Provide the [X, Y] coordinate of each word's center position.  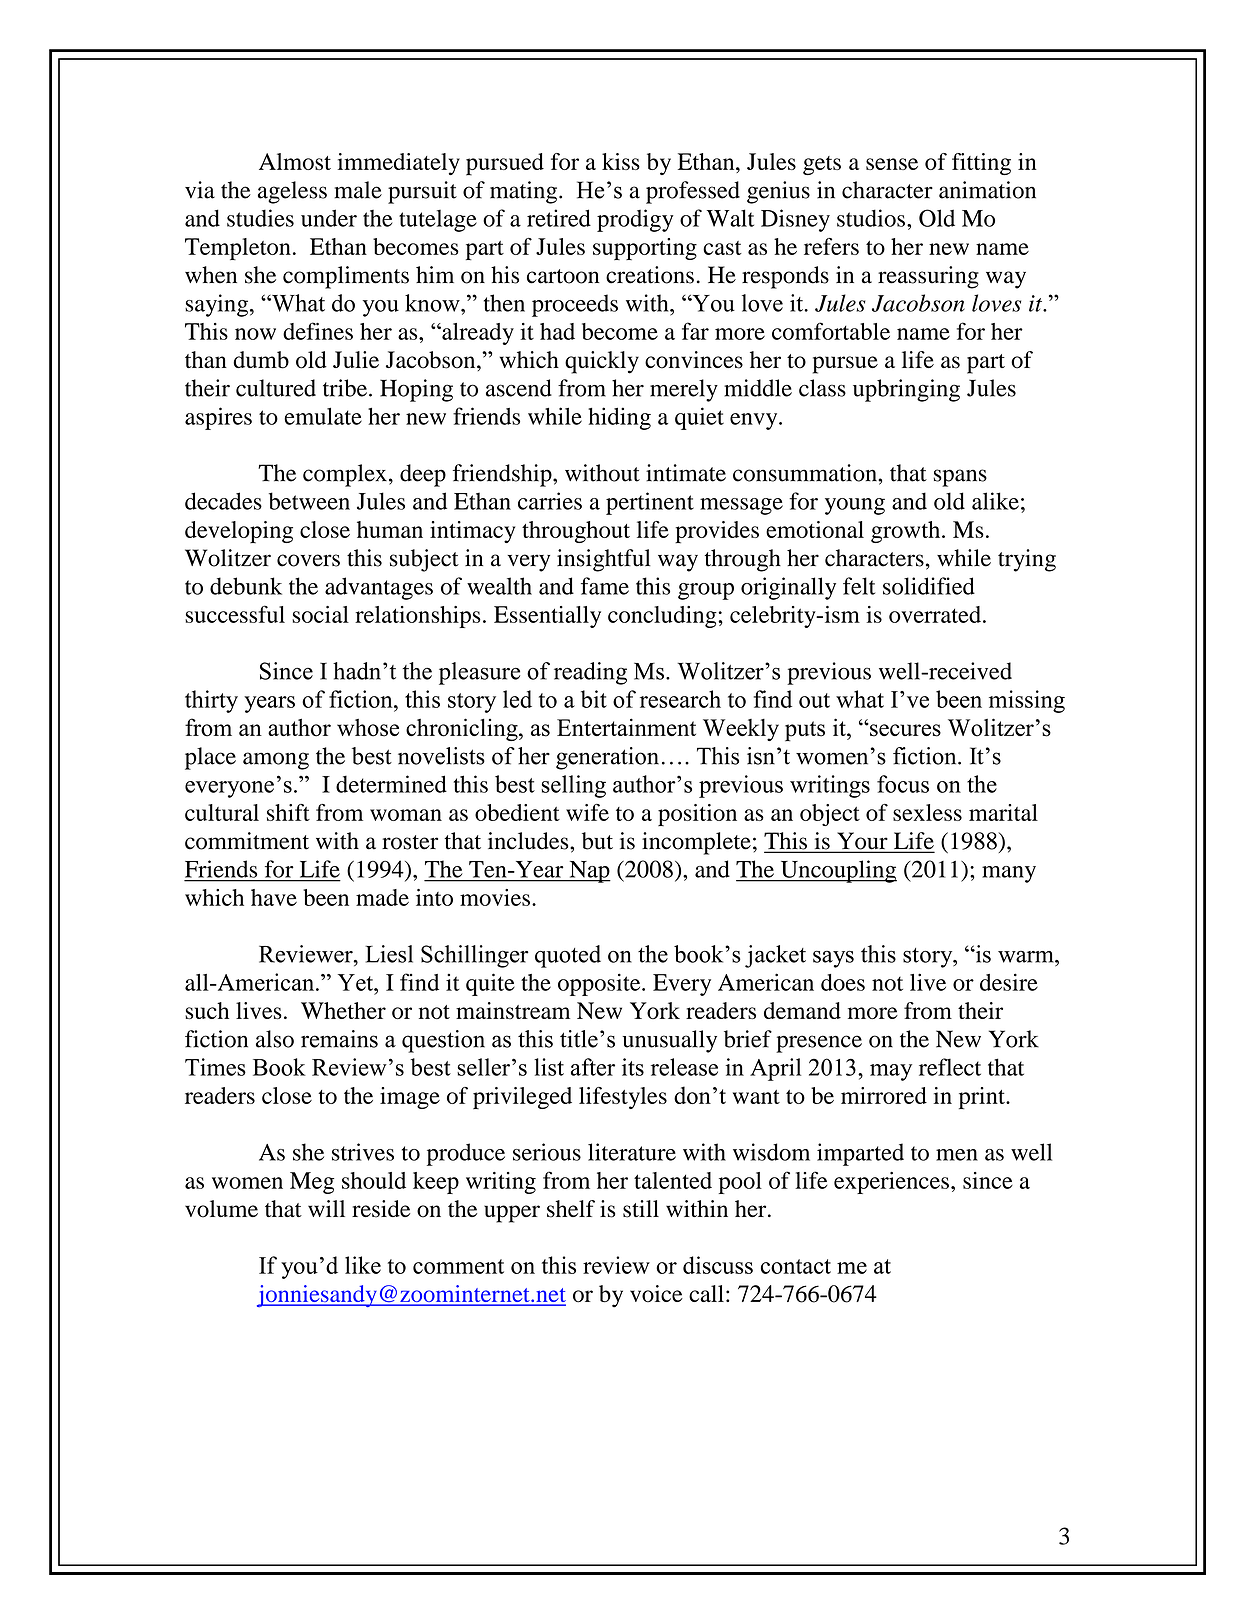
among [276, 761]
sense [892, 164]
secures [904, 730]
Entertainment [626, 727]
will [326, 1208]
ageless [292, 192]
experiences [891, 1183]
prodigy [635, 220]
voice [656, 1294]
